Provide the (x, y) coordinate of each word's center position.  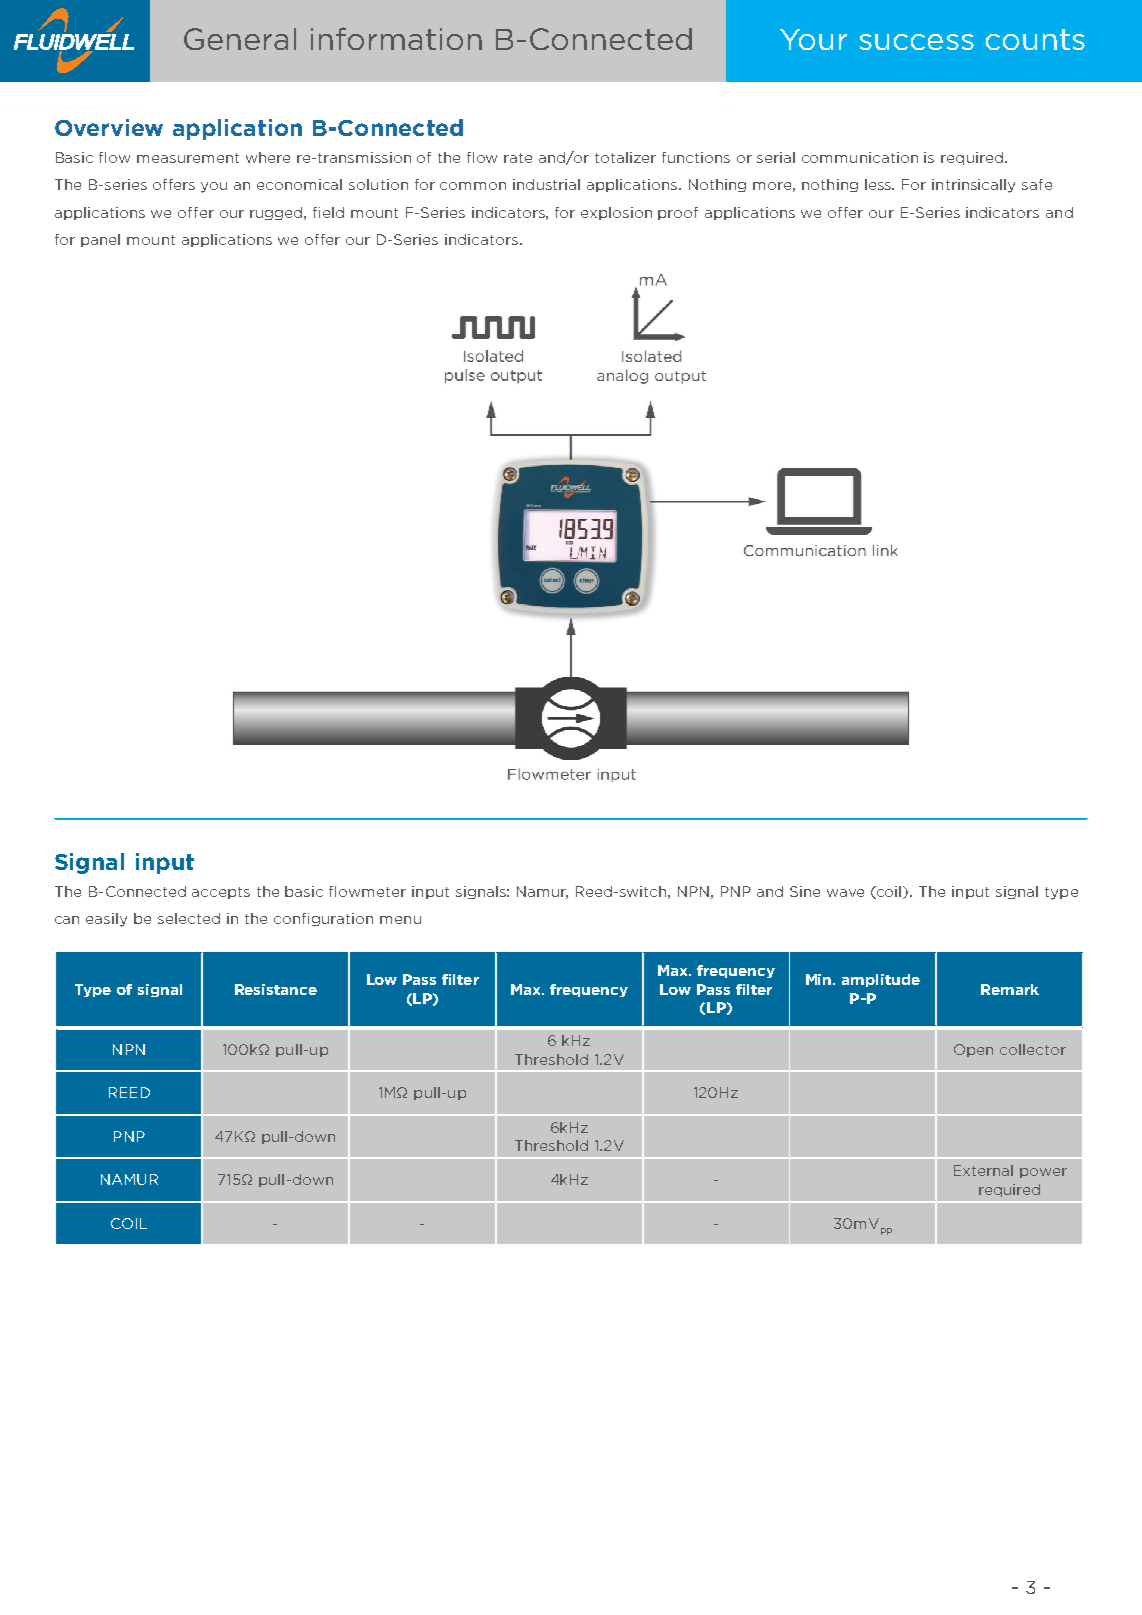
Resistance (276, 989)
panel (100, 240)
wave (845, 893)
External (983, 1170)
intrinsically (973, 186)
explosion (616, 213)
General (240, 39)
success (917, 42)
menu (400, 920)
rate (518, 158)
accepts (221, 893)
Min (820, 979)
